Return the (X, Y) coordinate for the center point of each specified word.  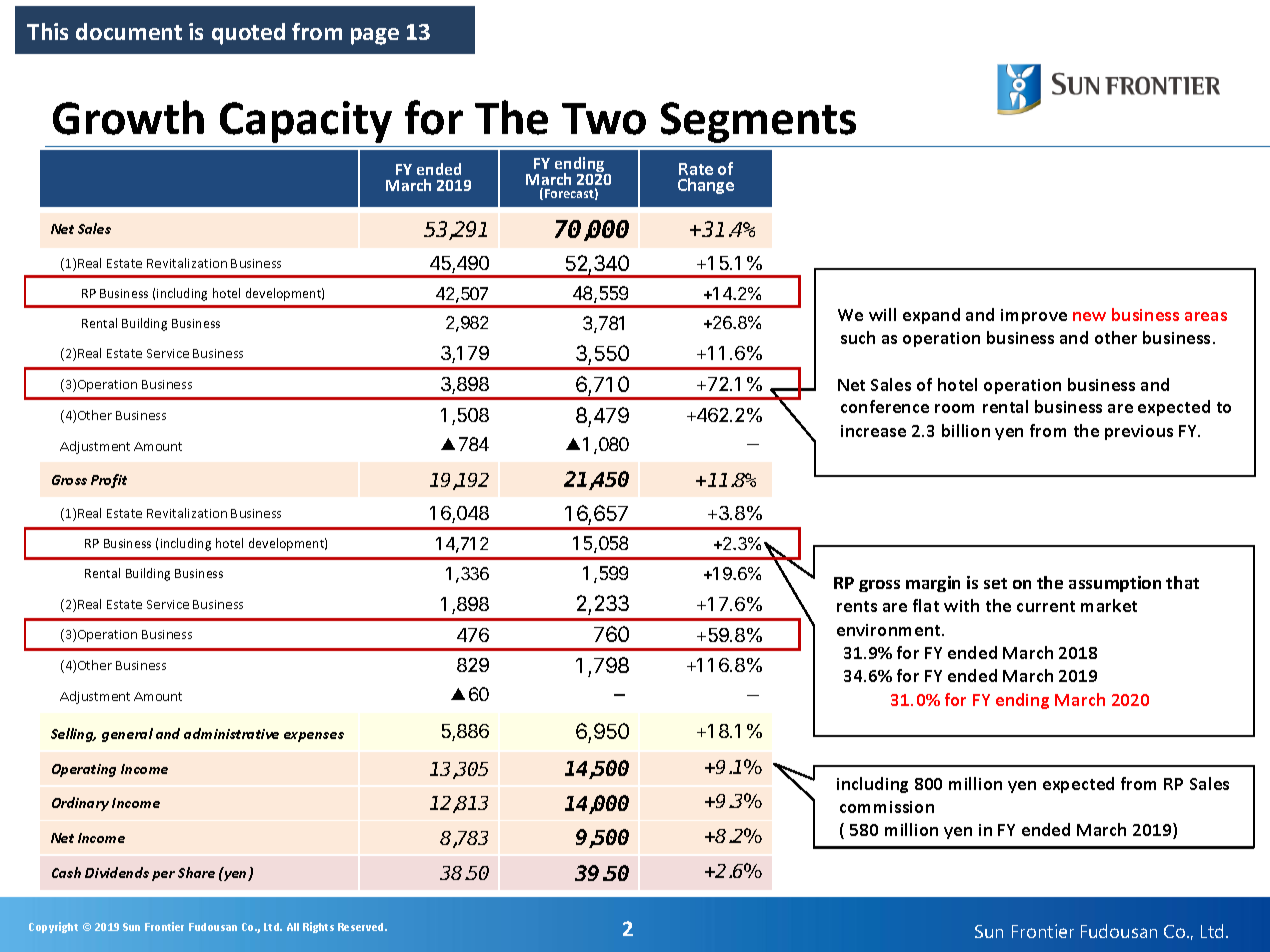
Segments (758, 122)
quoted (248, 34)
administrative (231, 733)
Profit (109, 481)
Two (604, 119)
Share (196, 872)
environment (890, 630)
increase (873, 431)
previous (1139, 432)
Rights (318, 927)
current (1046, 606)
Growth (128, 117)
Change (706, 186)
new (1089, 316)
